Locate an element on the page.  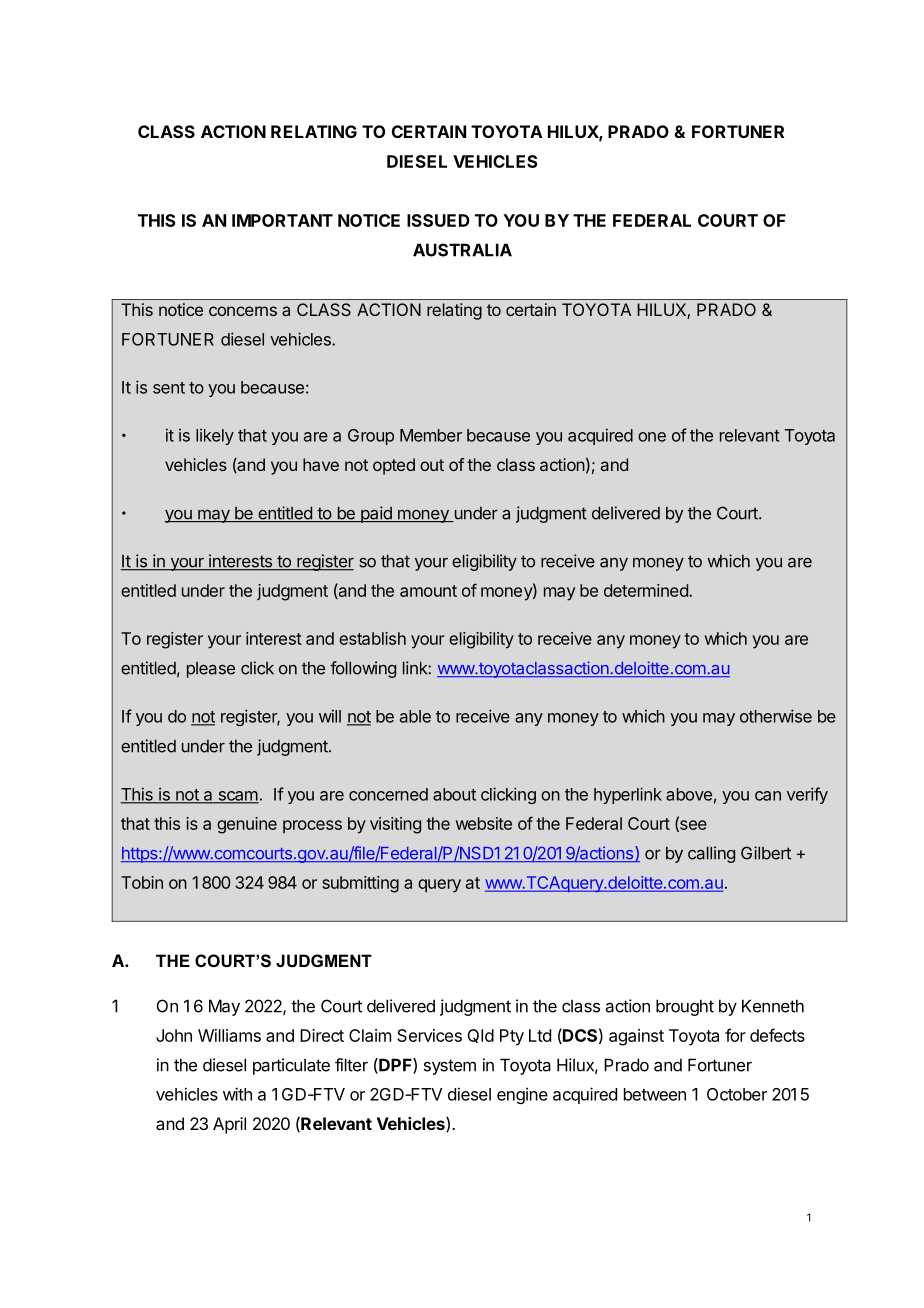
with is located at coordinates (237, 1094).
